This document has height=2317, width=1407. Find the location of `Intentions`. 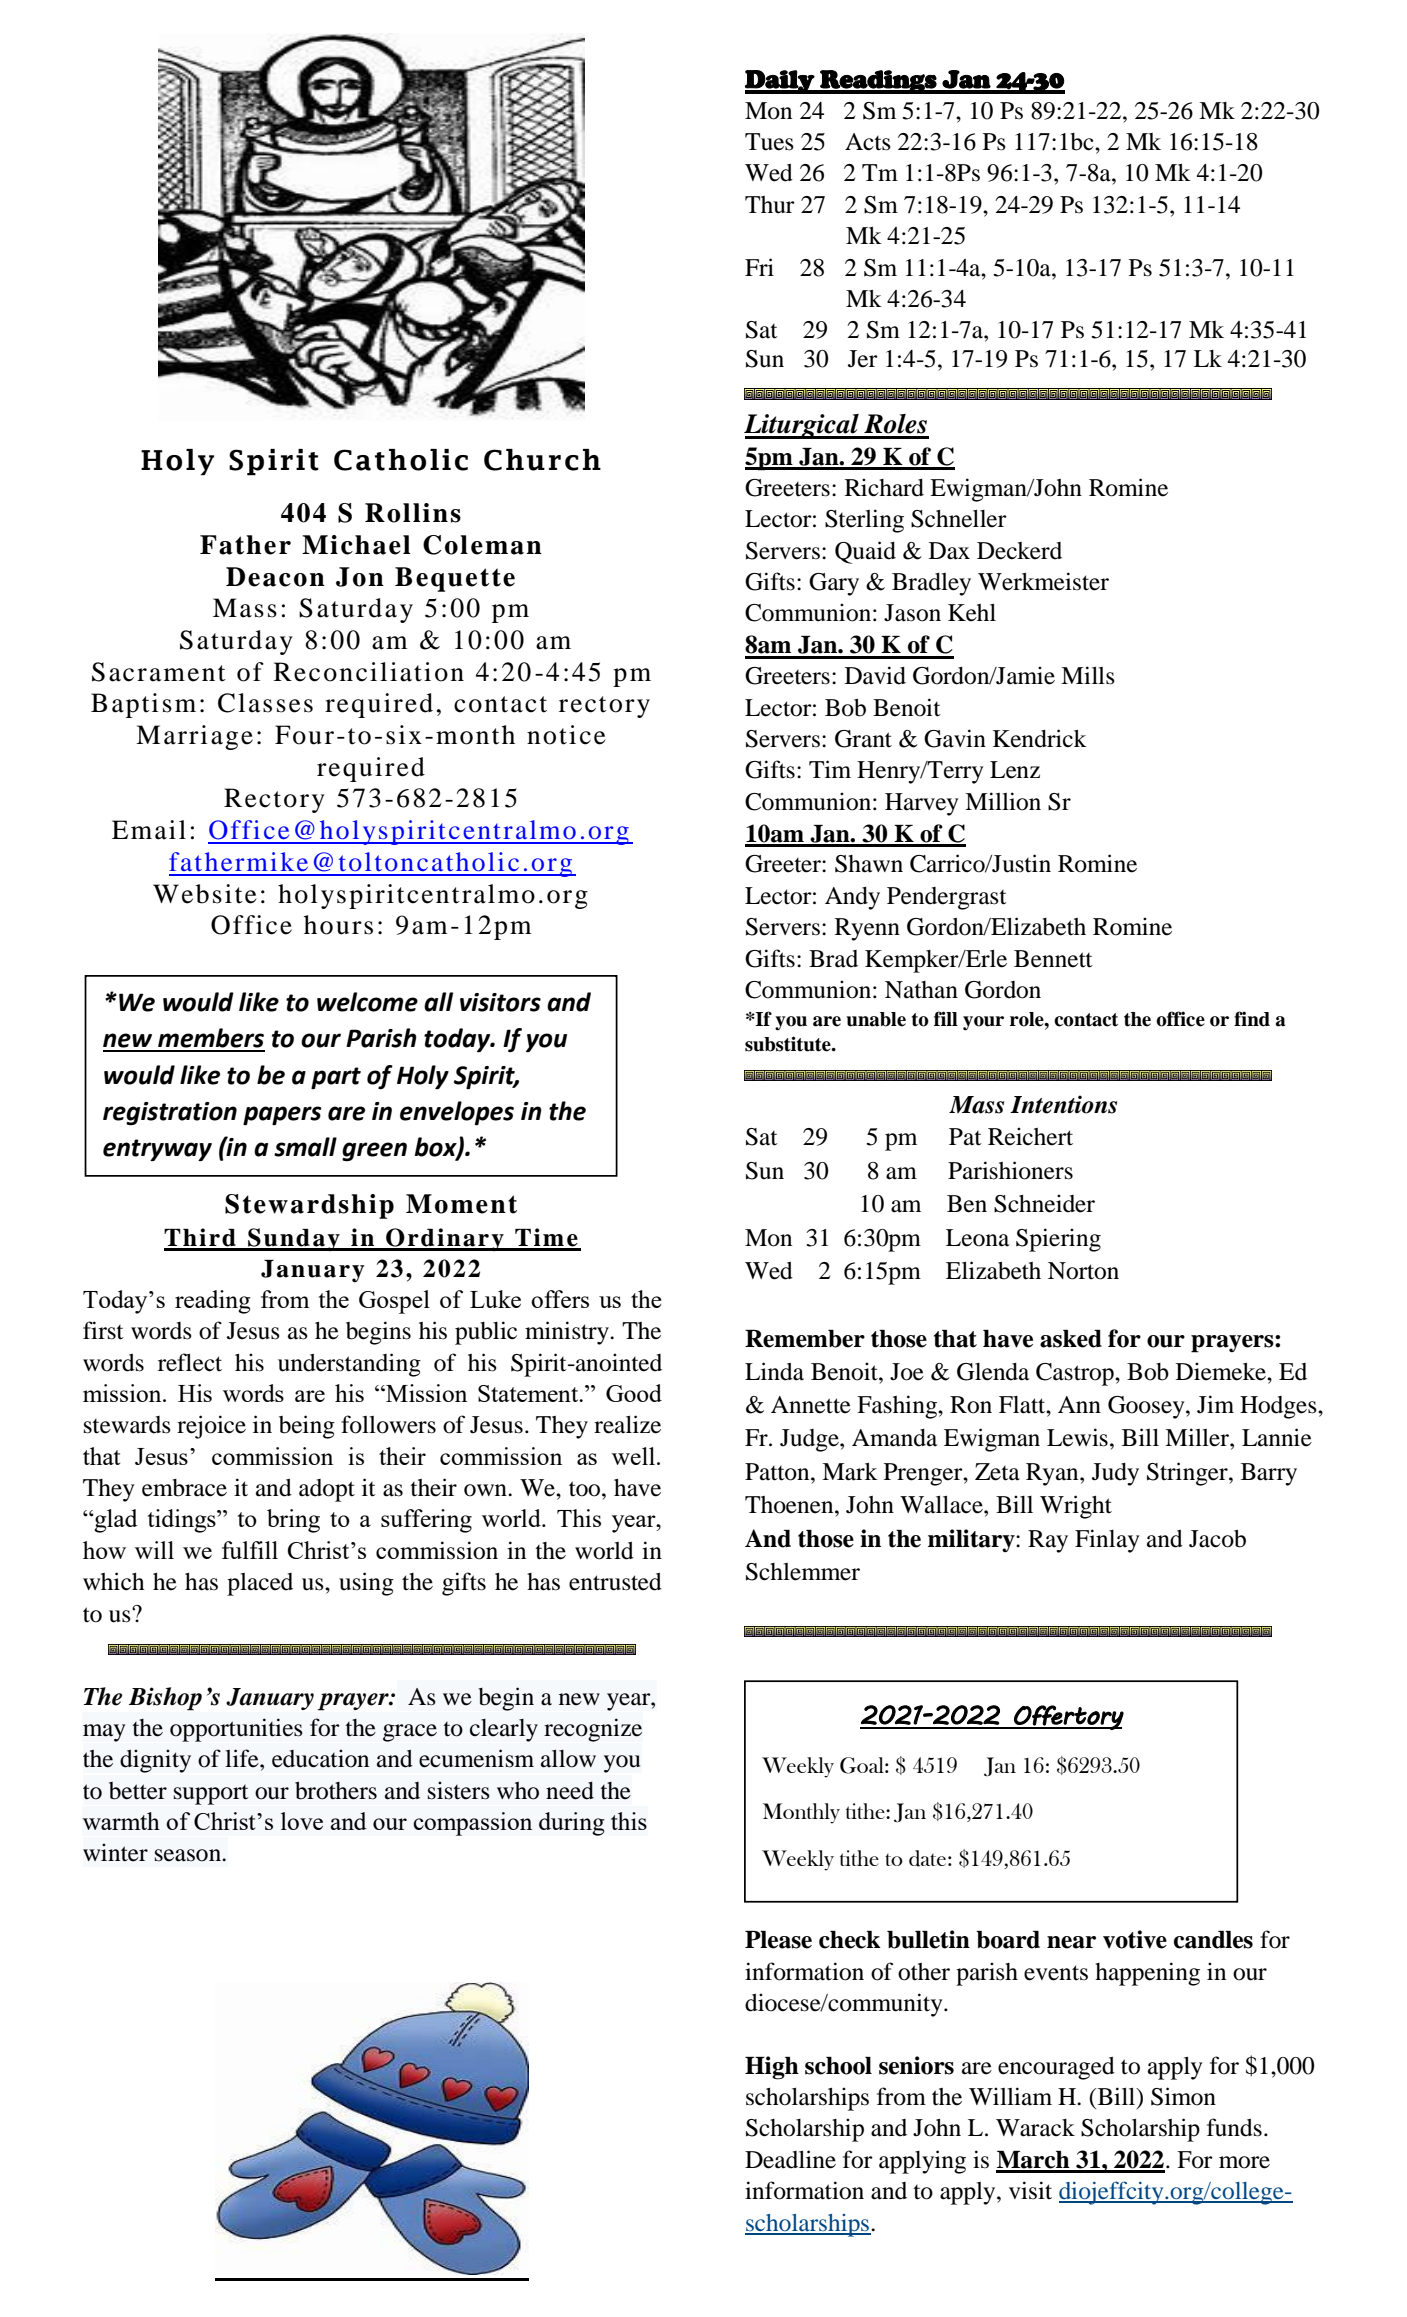

Intentions is located at coordinates (1063, 1104).
